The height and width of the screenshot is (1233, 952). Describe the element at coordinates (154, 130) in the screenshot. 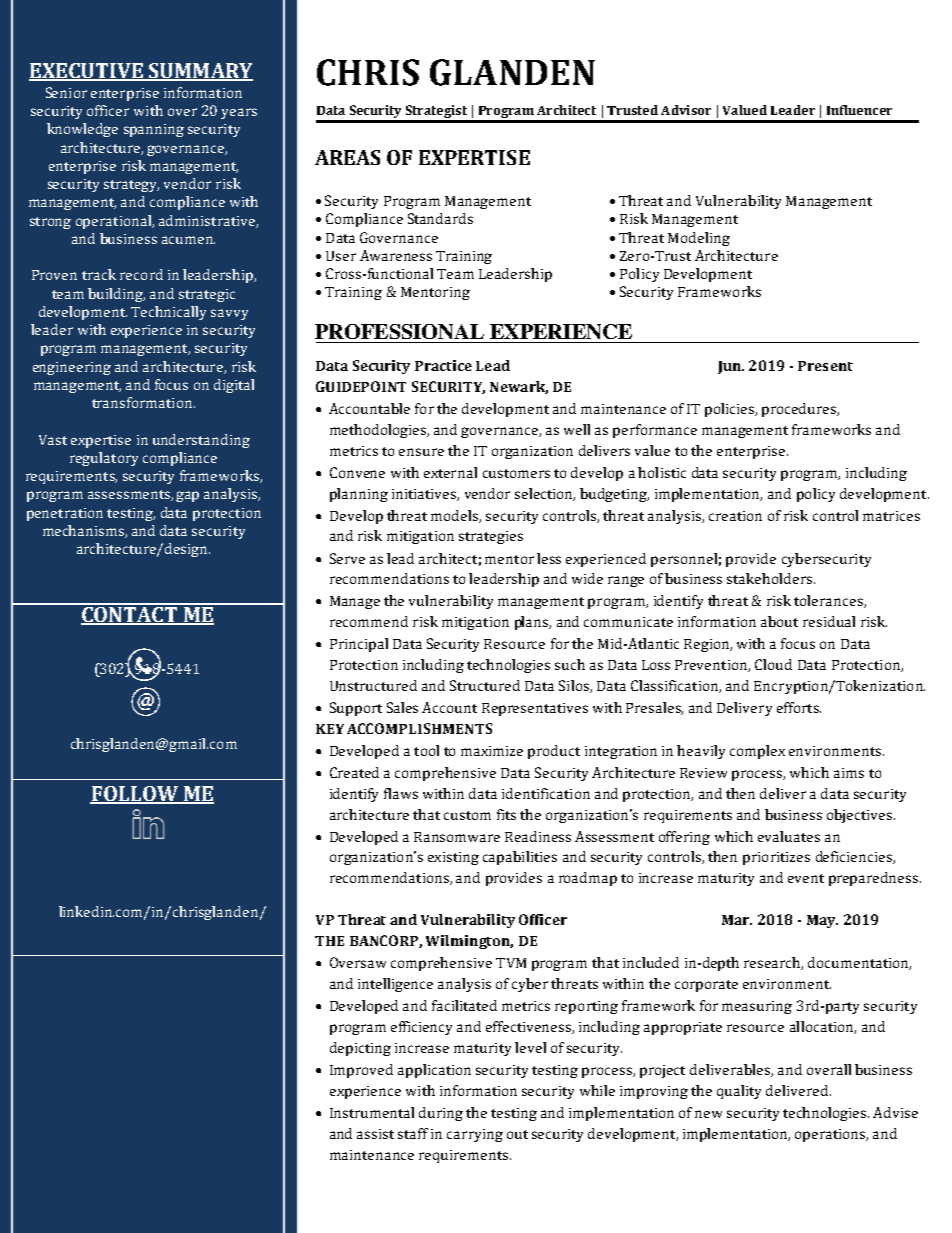

I see `spanning` at that location.
